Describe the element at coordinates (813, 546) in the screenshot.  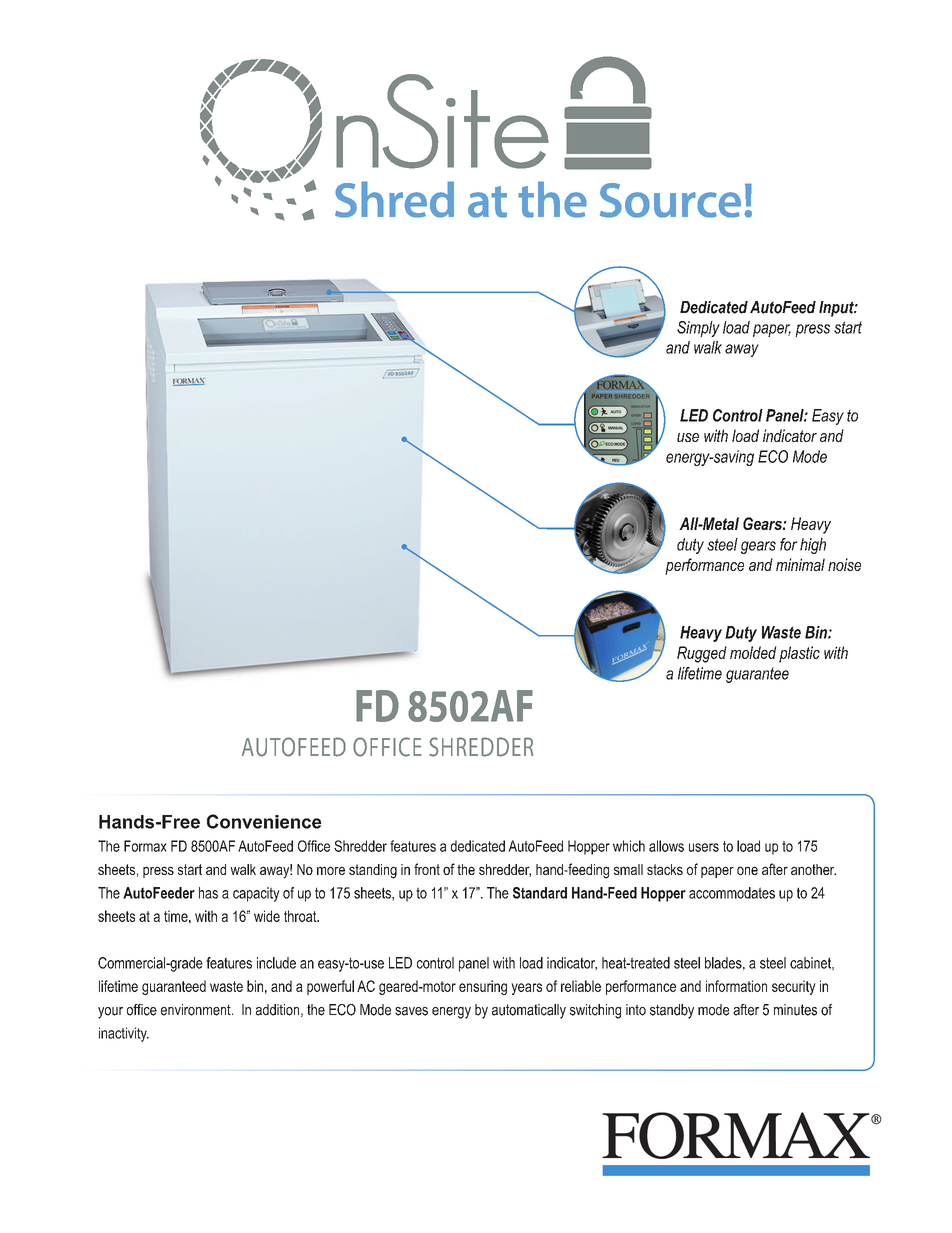
I see `high` at that location.
